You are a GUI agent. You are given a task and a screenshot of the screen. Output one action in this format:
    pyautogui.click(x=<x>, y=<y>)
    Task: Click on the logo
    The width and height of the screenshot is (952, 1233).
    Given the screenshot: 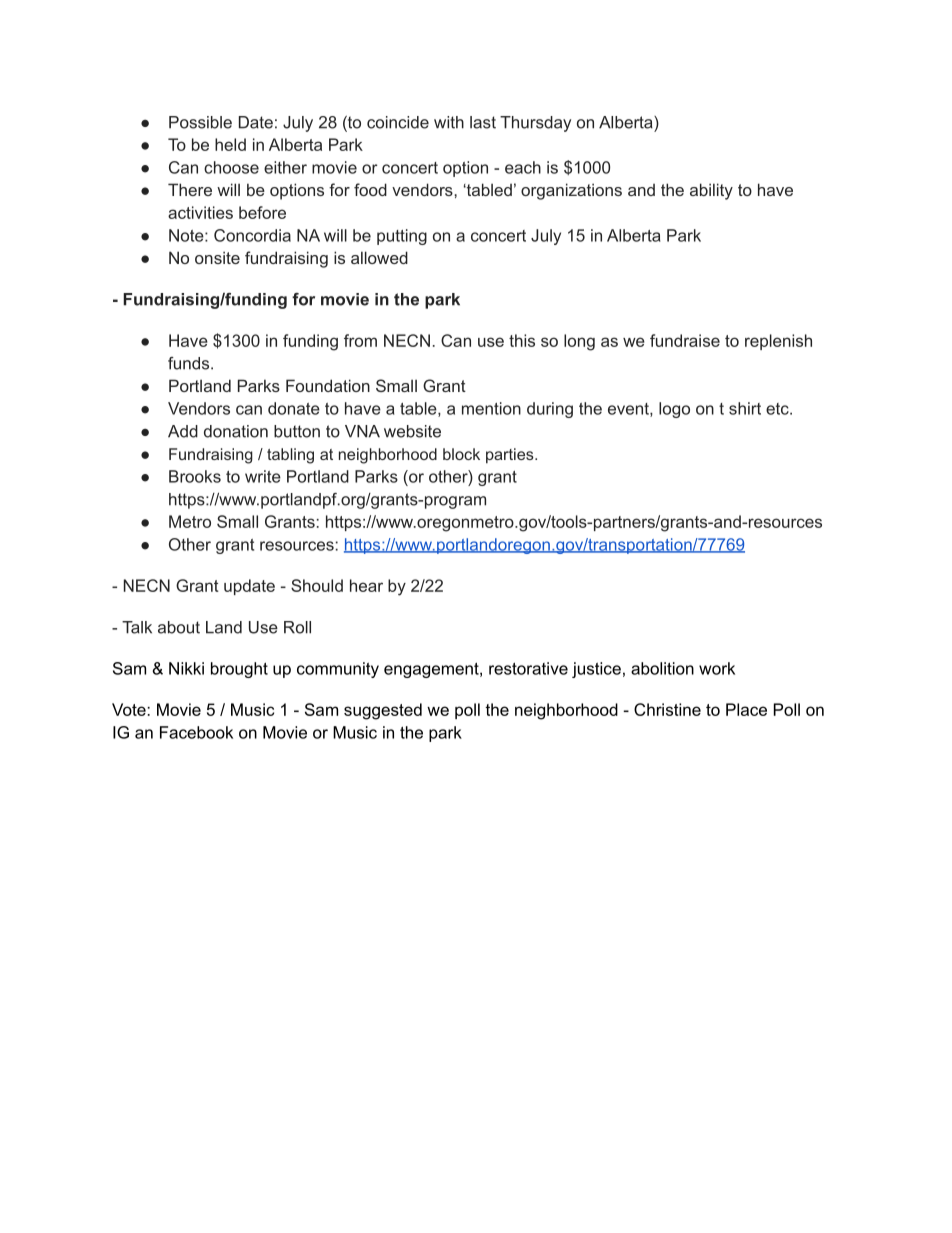 What is the action you would take?
    pyautogui.click(x=674, y=410)
